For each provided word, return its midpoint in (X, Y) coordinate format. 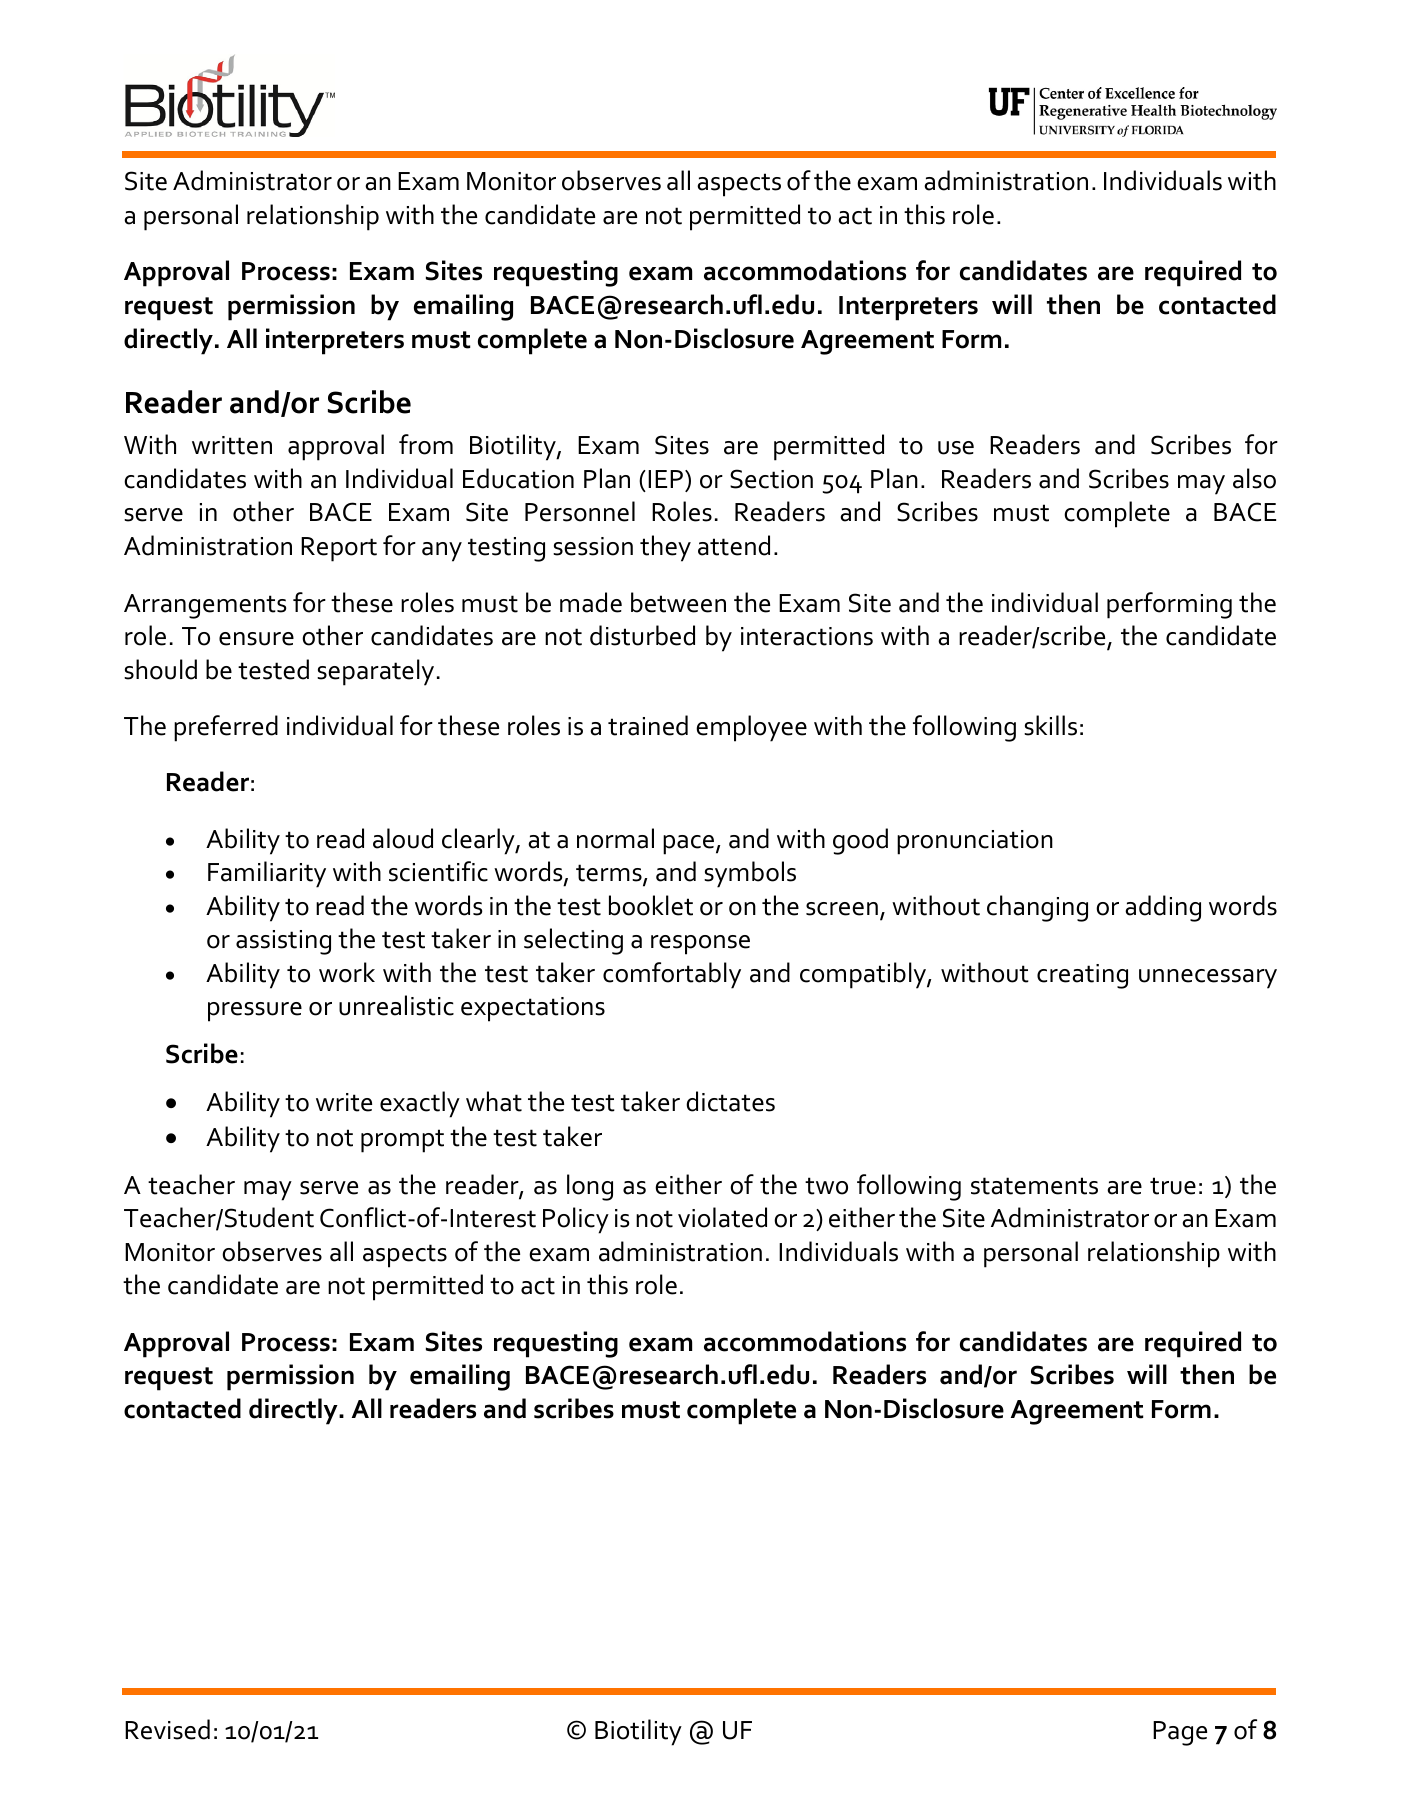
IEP (665, 479)
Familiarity (267, 874)
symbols (750, 874)
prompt (402, 1141)
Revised (167, 1729)
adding (1163, 908)
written (232, 445)
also (1254, 478)
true (1173, 1186)
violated (722, 1217)
